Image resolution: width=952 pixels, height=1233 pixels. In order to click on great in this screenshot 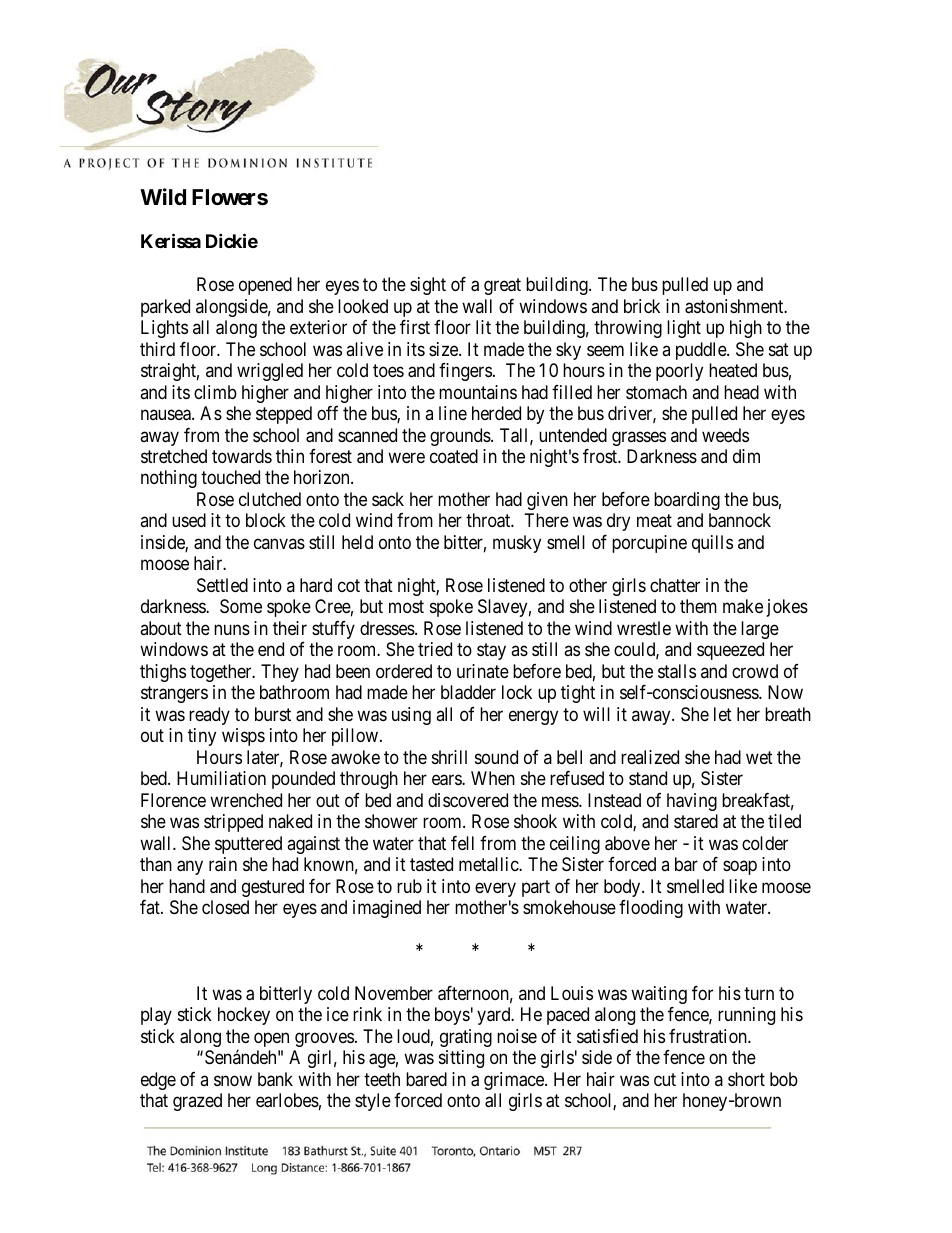, I will do `click(502, 286)`.
